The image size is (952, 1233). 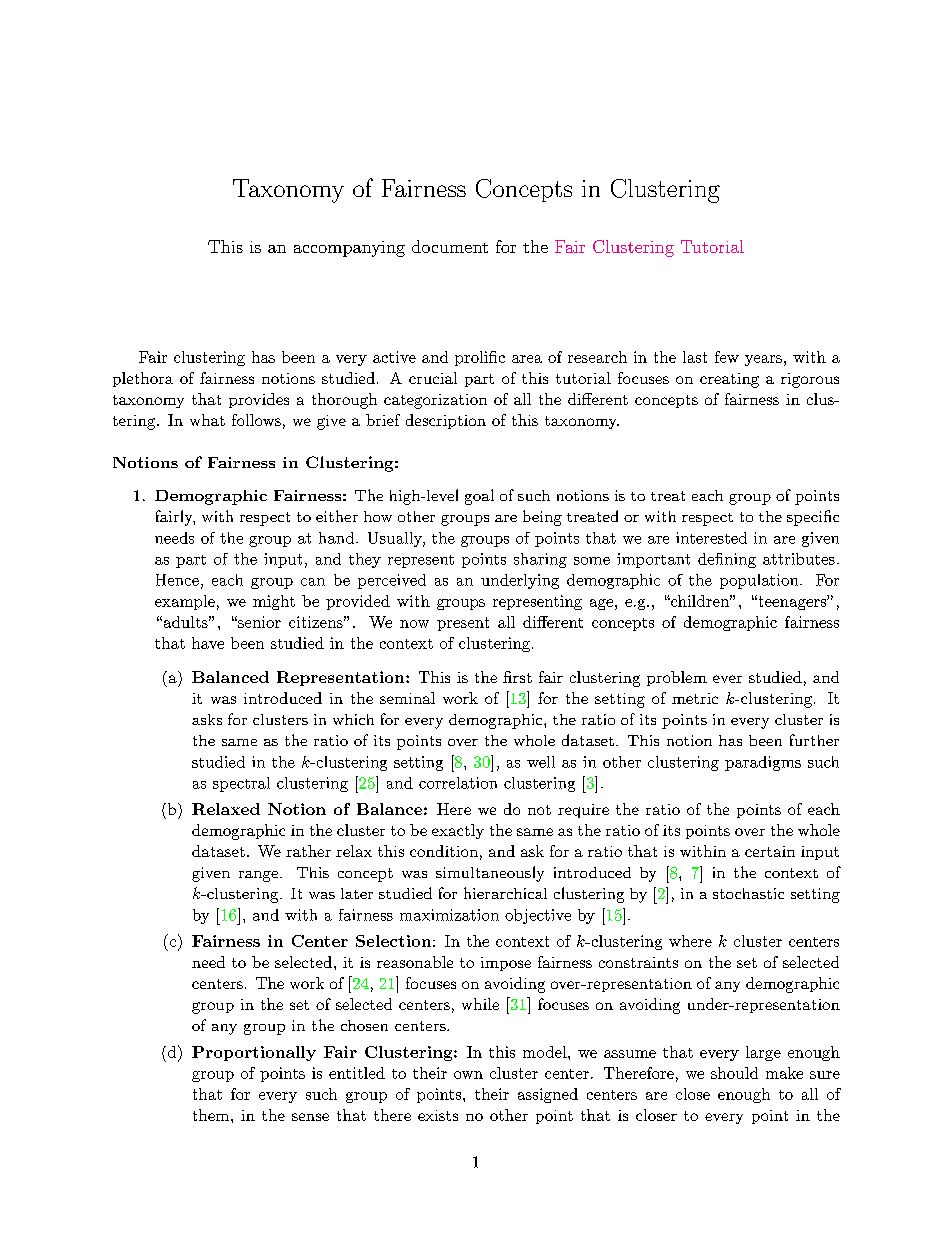 What do you see at coordinates (212, 1115) in the page?
I see `them` at bounding box center [212, 1115].
